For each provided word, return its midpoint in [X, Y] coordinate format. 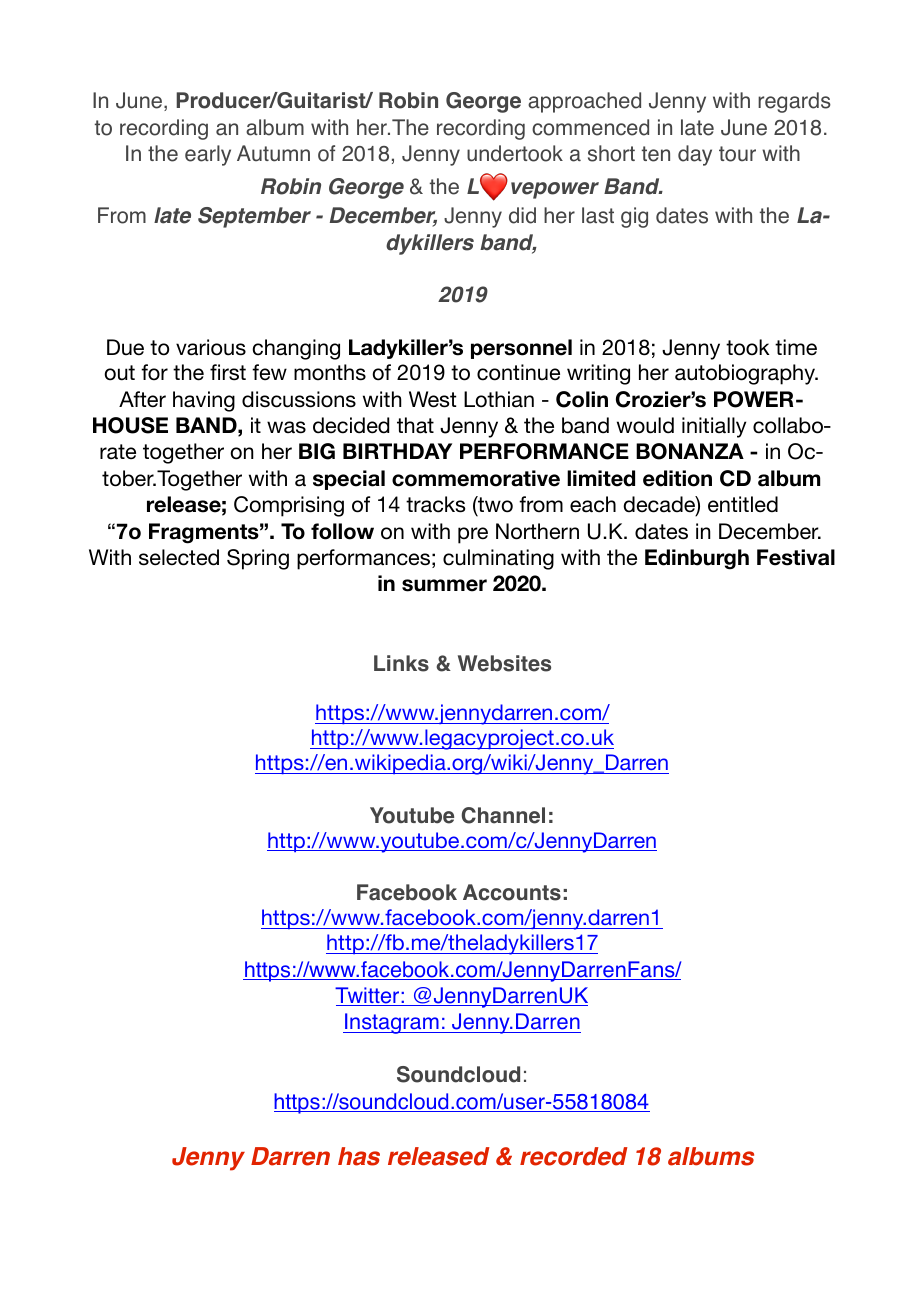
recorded [574, 1156]
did [522, 215]
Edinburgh [697, 559]
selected [179, 557]
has [359, 1156]
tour [737, 154]
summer [444, 585]
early [208, 155]
